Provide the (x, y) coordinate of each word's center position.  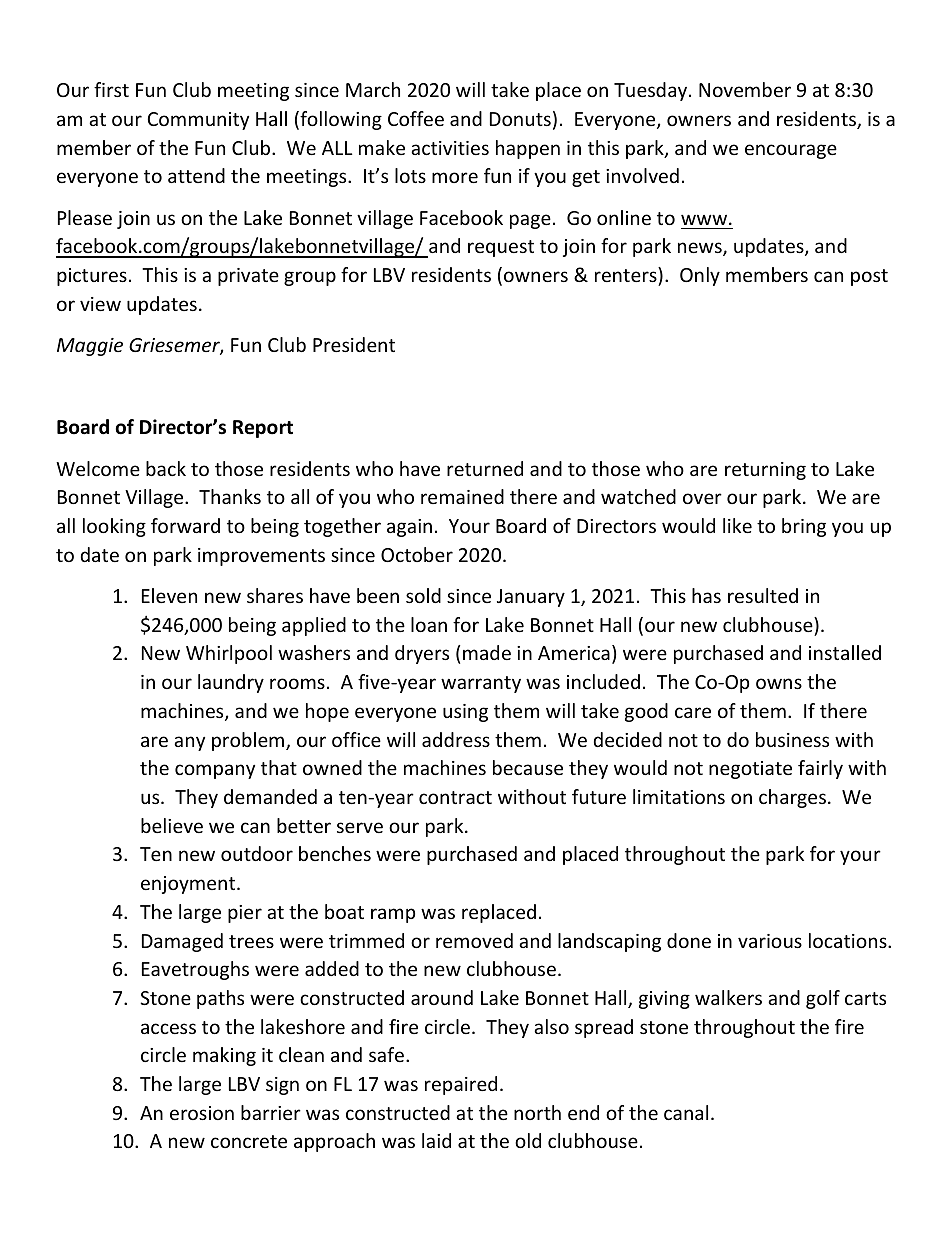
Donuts (520, 119)
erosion (202, 1113)
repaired (461, 1085)
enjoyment (189, 885)
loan (429, 624)
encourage (791, 151)
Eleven (169, 595)
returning (765, 471)
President (354, 344)
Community (198, 121)
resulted (763, 595)
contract (455, 797)
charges (792, 798)
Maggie (90, 347)
